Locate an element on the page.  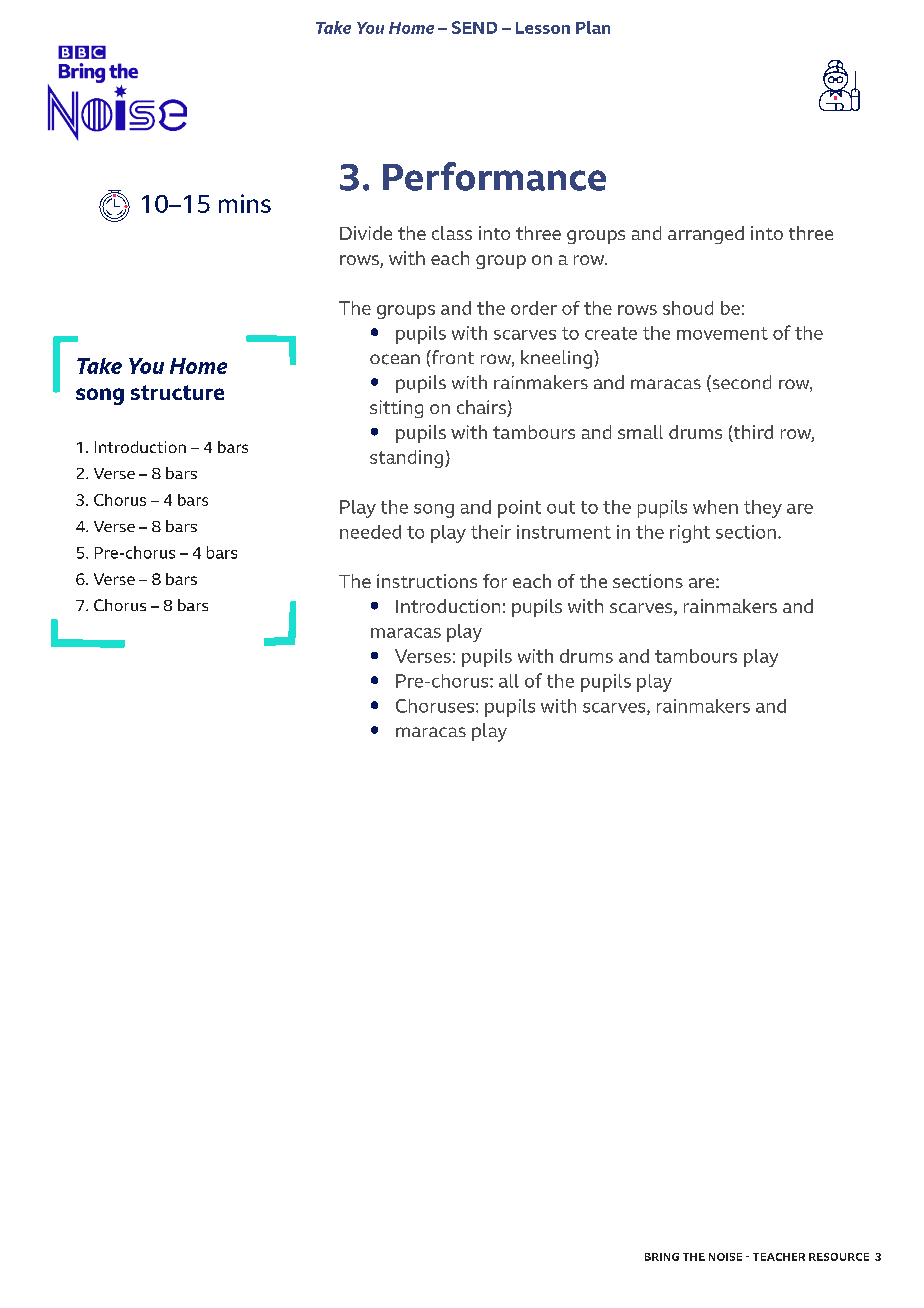
SEND is located at coordinates (474, 27).
